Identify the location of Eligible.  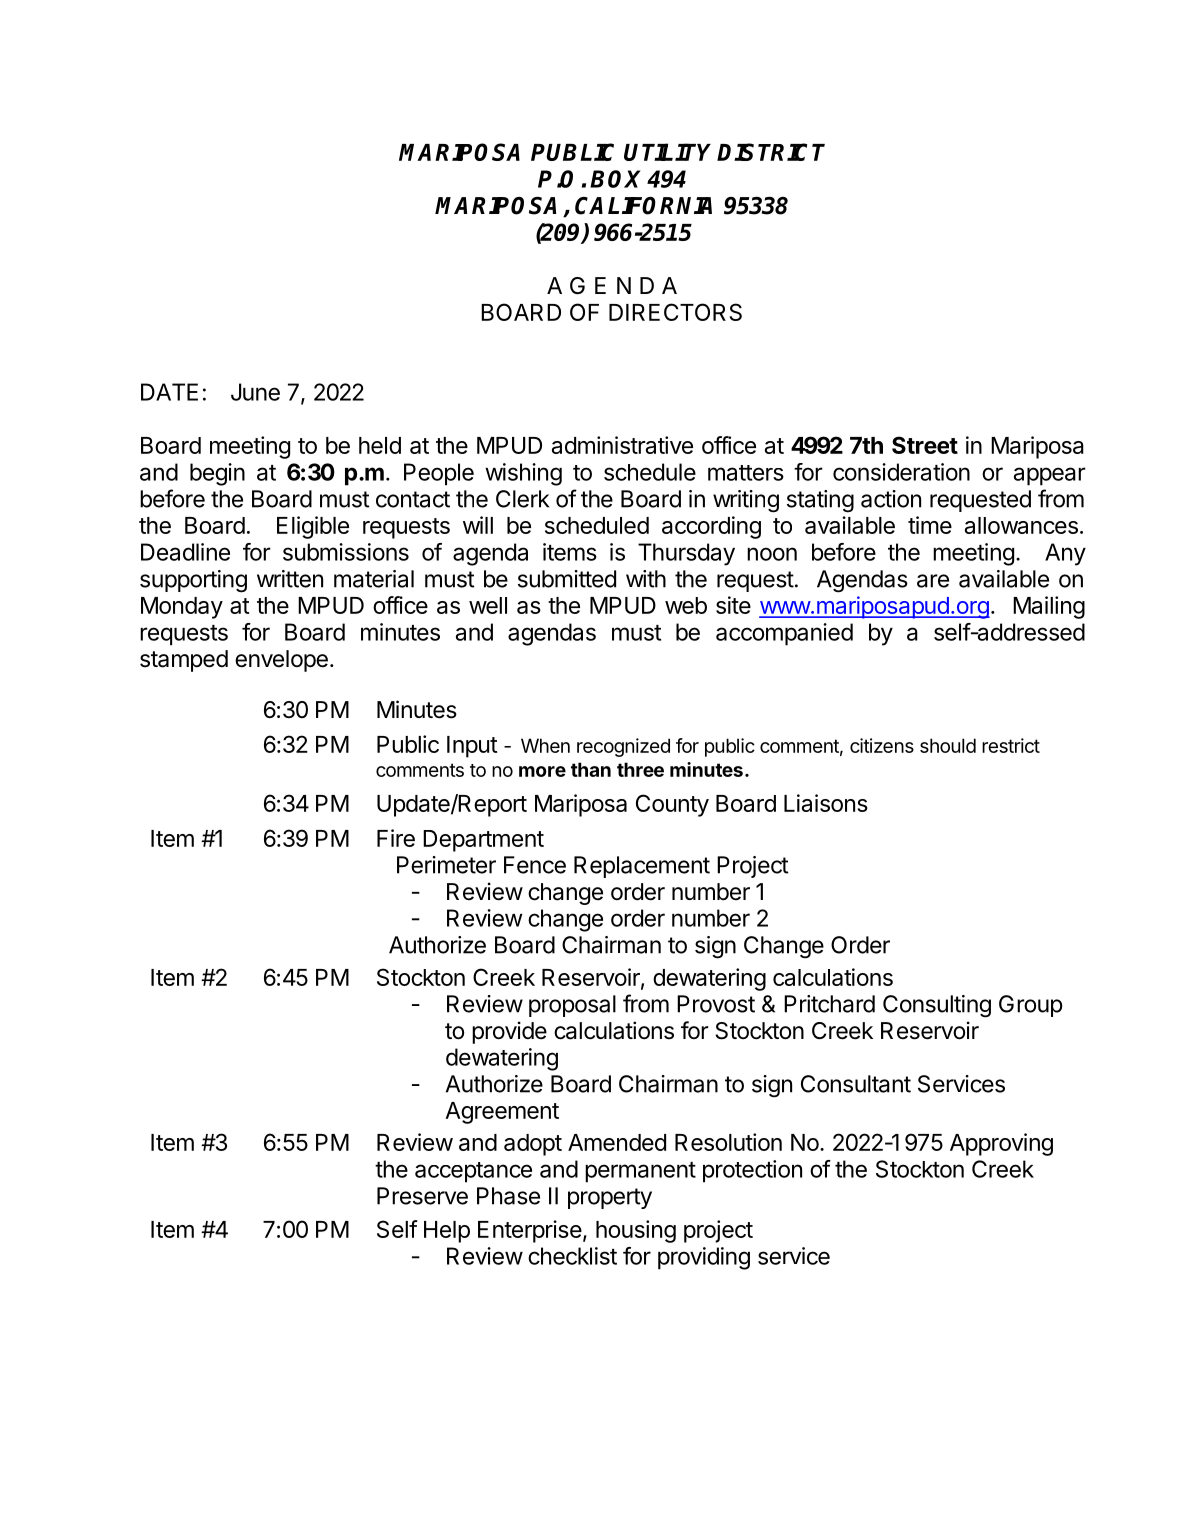
(313, 527).
